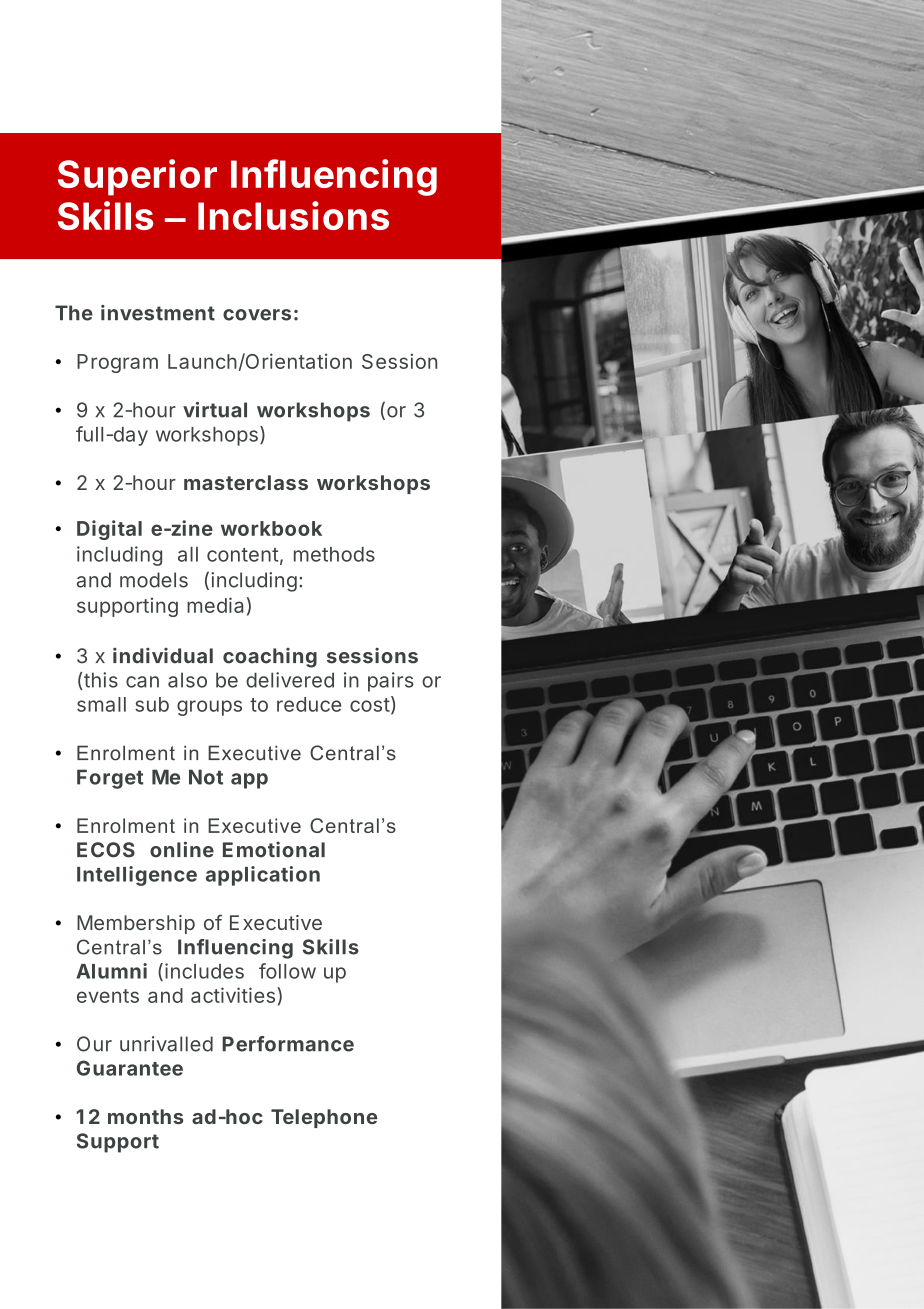 This page has width=924, height=1309. I want to click on Inclusions, so click(293, 215).
